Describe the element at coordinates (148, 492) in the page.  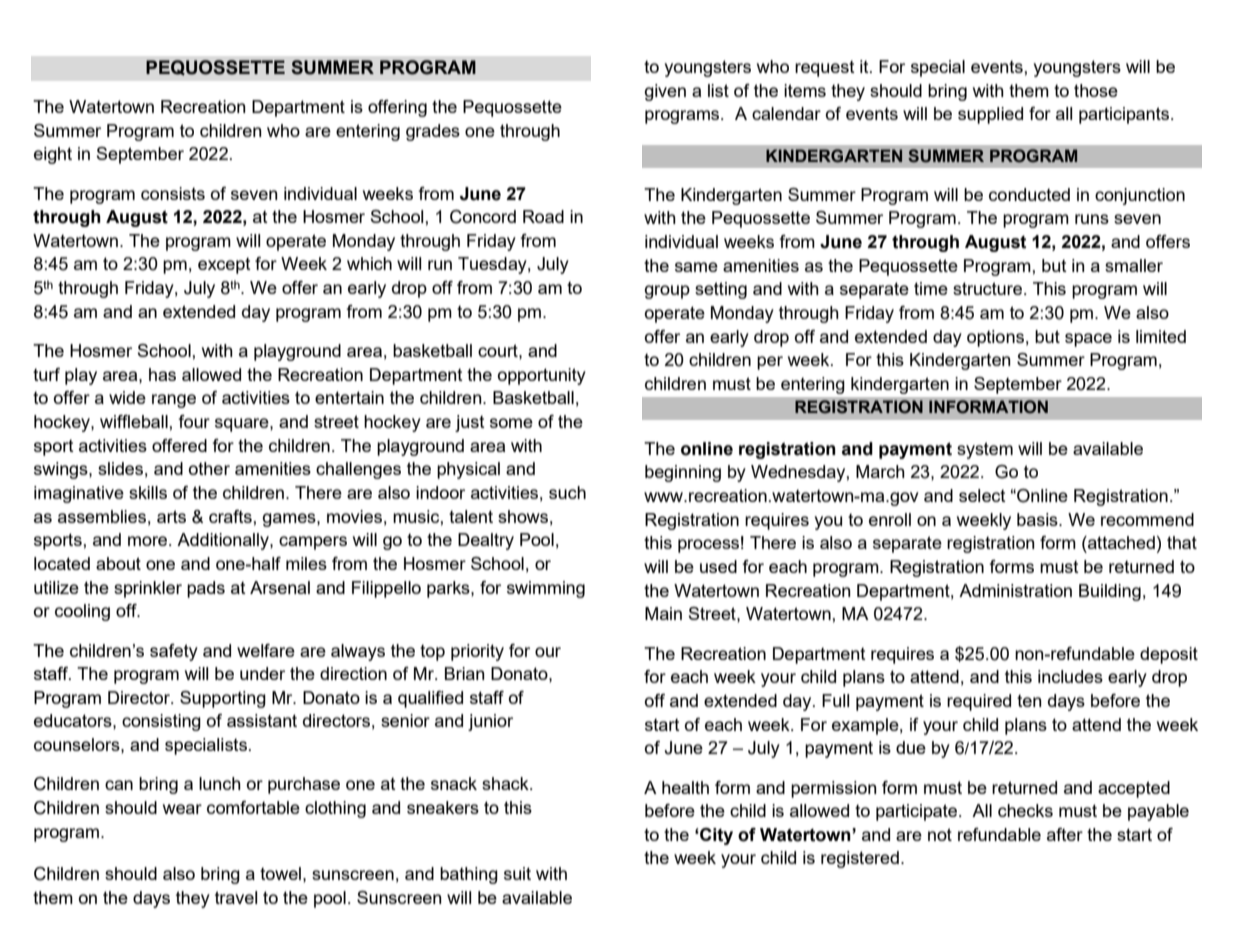
I see `skills` at that location.
